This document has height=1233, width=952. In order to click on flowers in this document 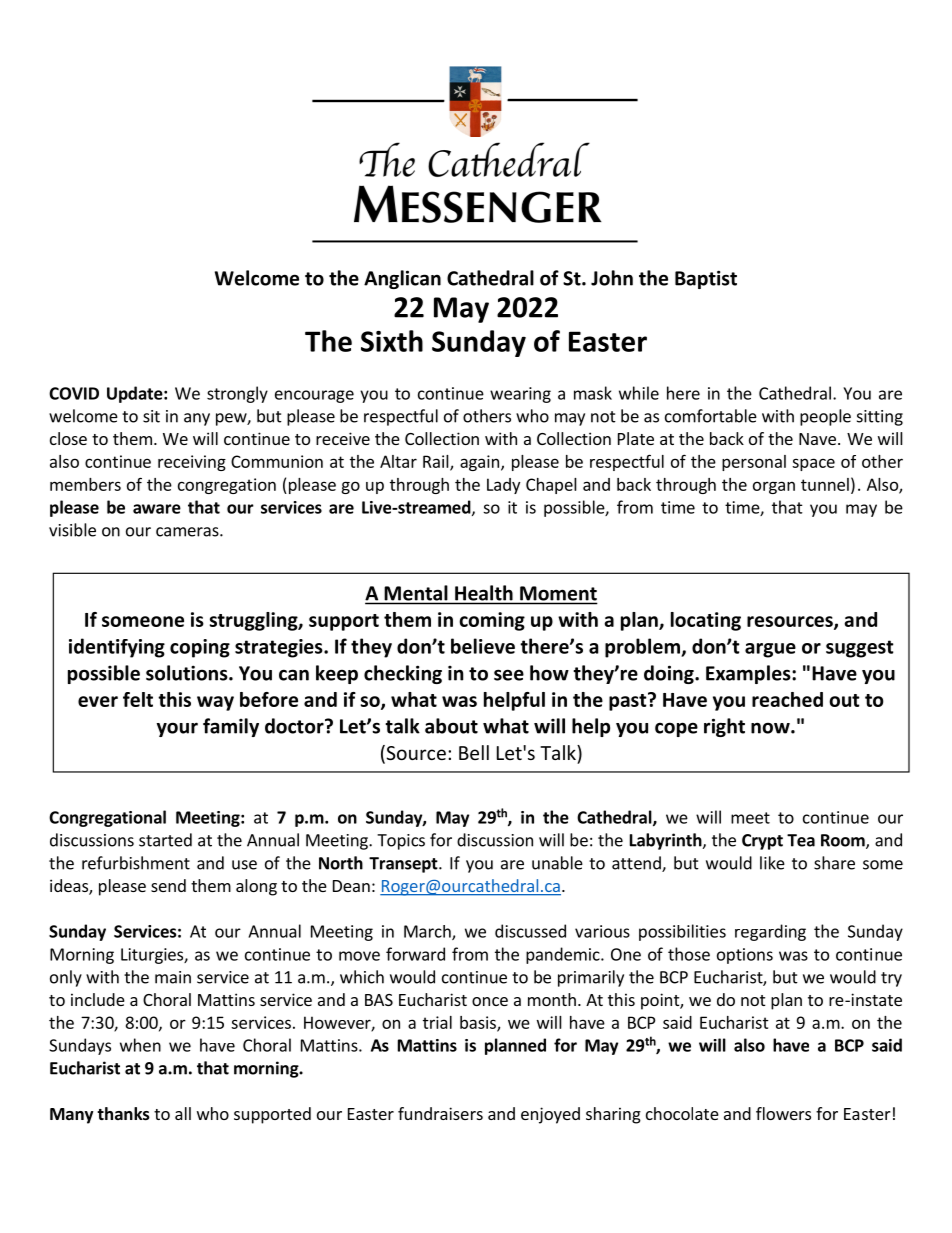, I will do `click(783, 1113)`.
